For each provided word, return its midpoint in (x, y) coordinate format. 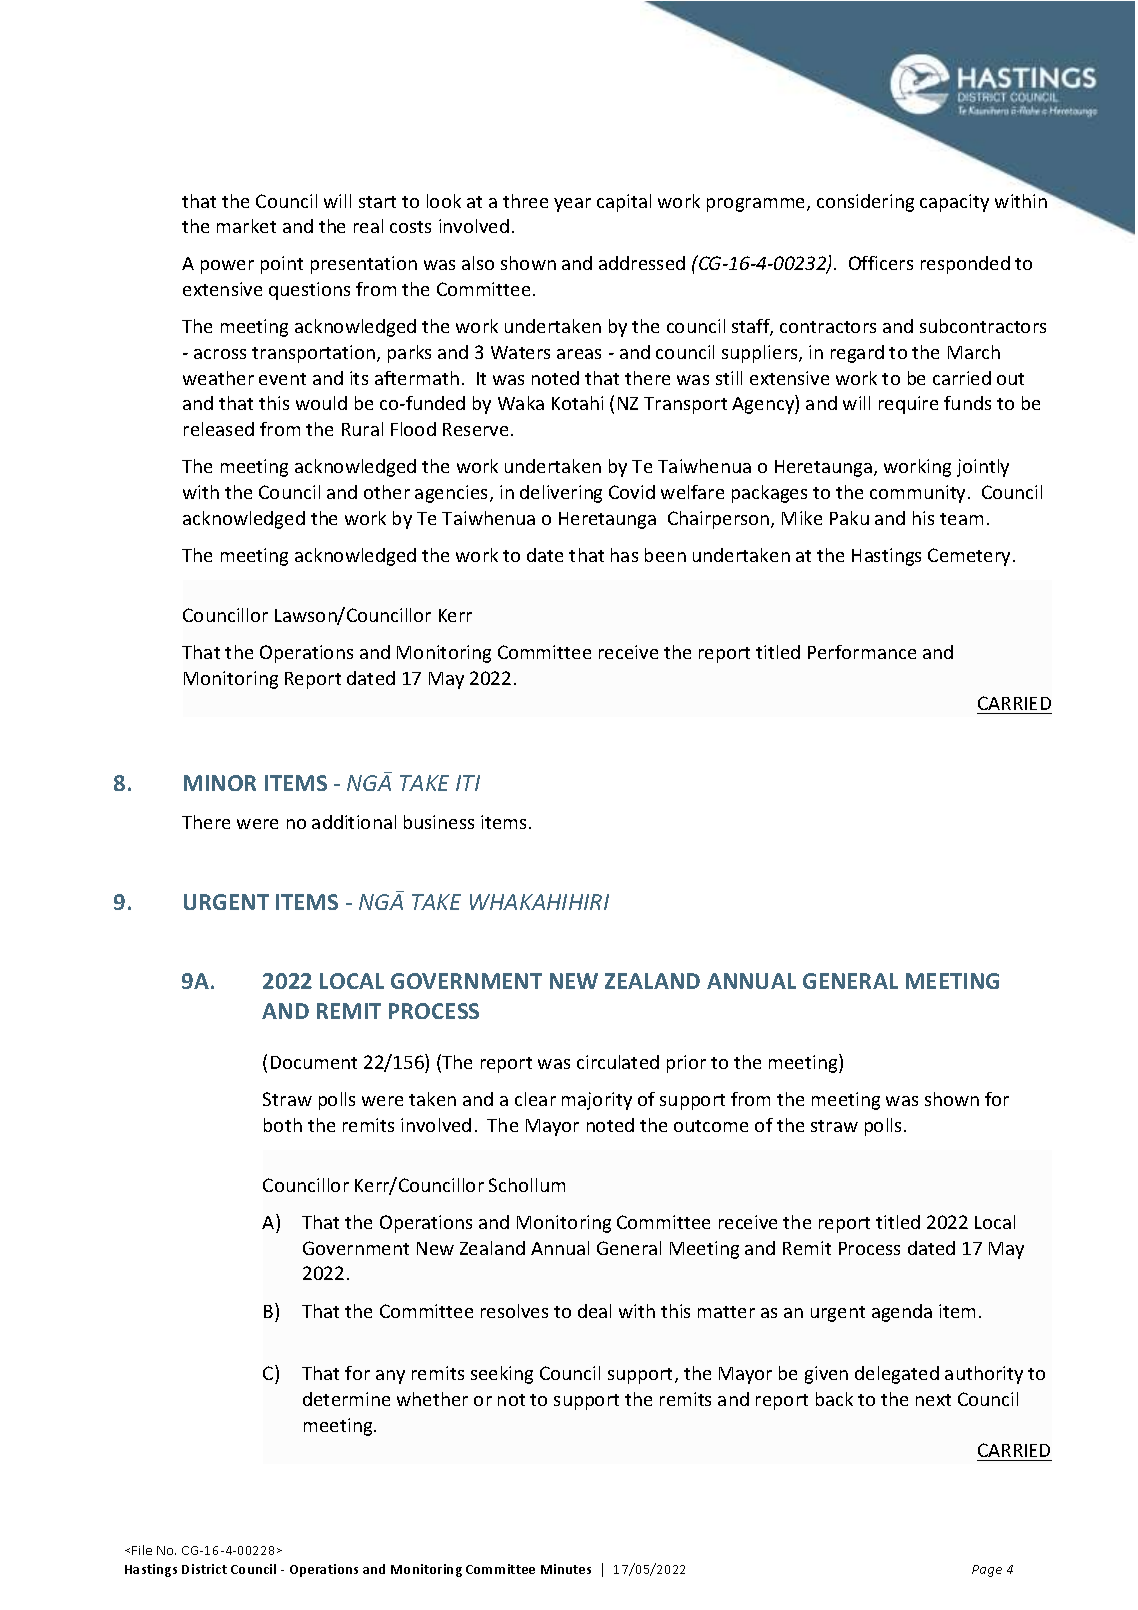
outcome (711, 1126)
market (246, 226)
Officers (881, 263)
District (204, 1569)
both (283, 1125)
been (665, 555)
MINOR (220, 783)
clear (535, 1099)
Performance (862, 652)
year (572, 205)
